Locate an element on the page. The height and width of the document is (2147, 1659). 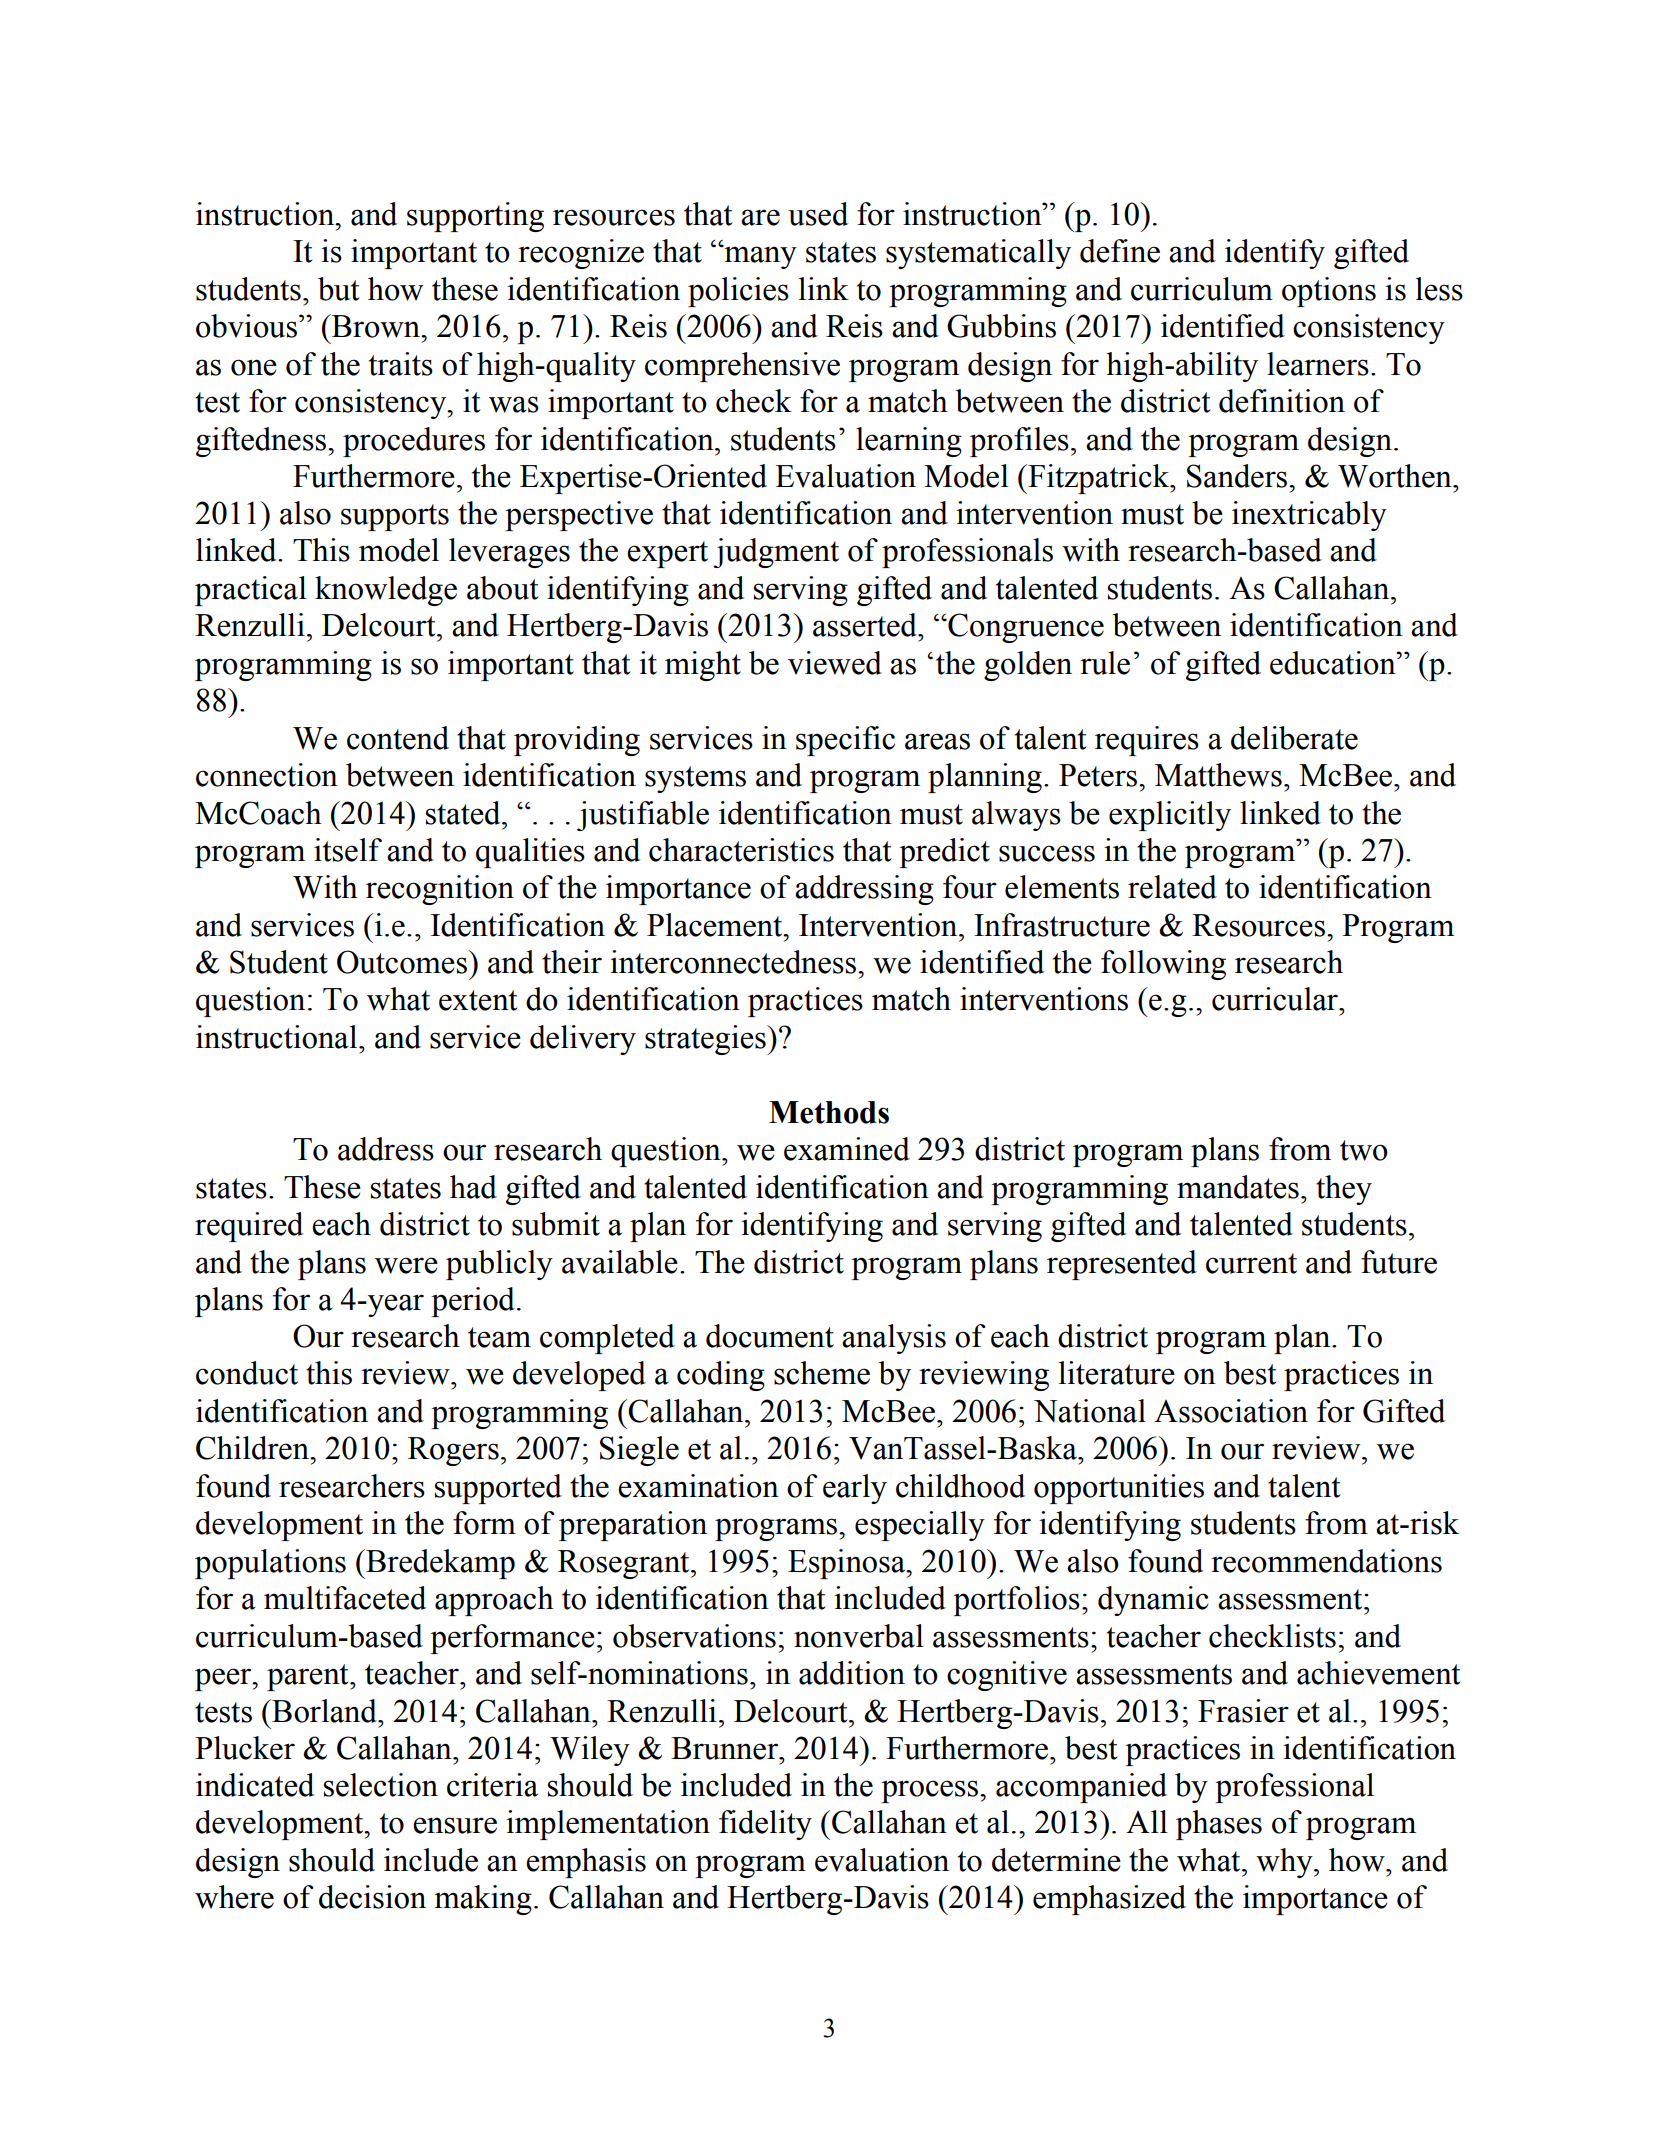
used is located at coordinates (818, 214).
